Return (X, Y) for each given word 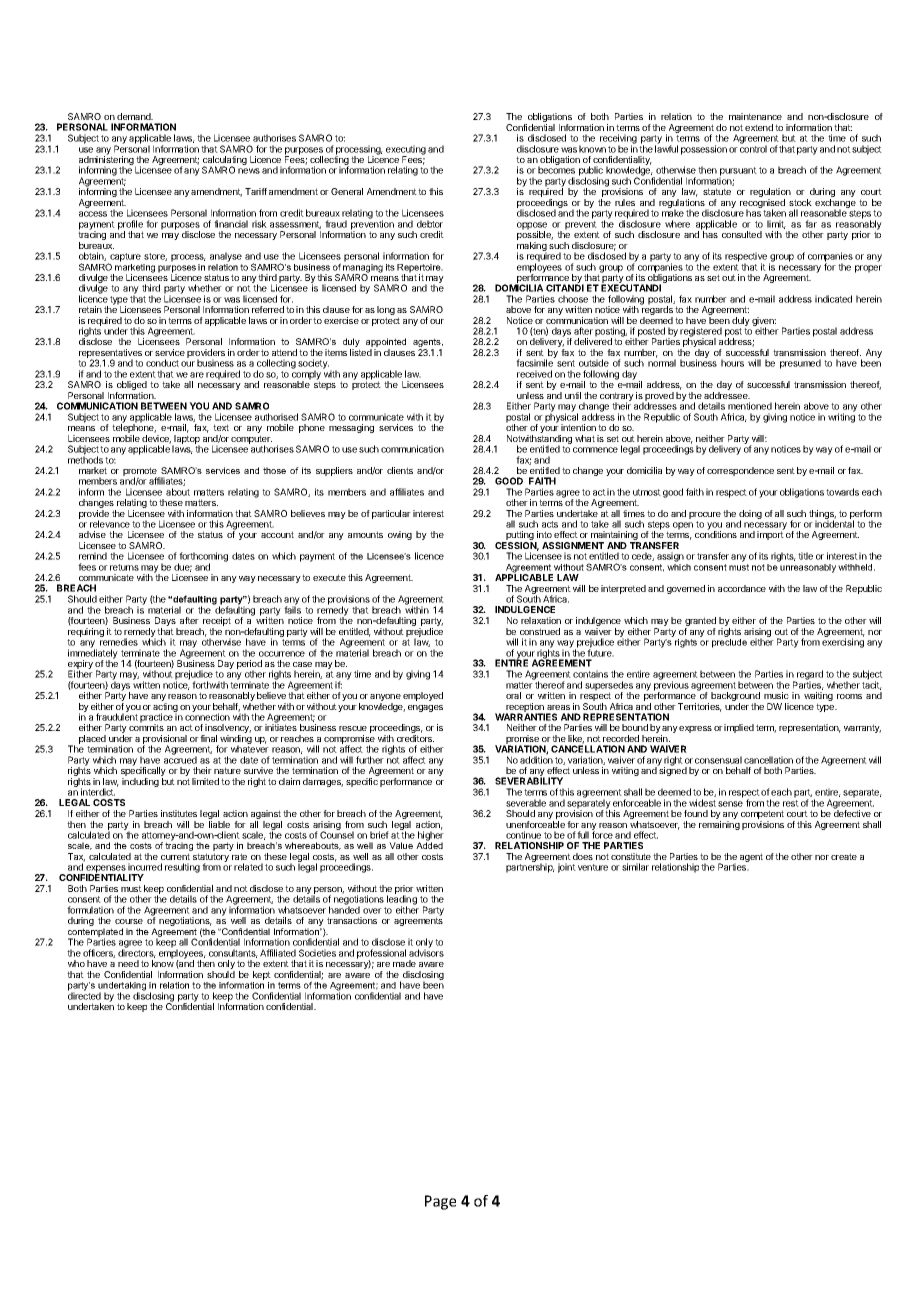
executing (406, 151)
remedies (119, 642)
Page (440, 1202)
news (249, 171)
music (776, 695)
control (753, 148)
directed (84, 995)
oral (513, 695)
